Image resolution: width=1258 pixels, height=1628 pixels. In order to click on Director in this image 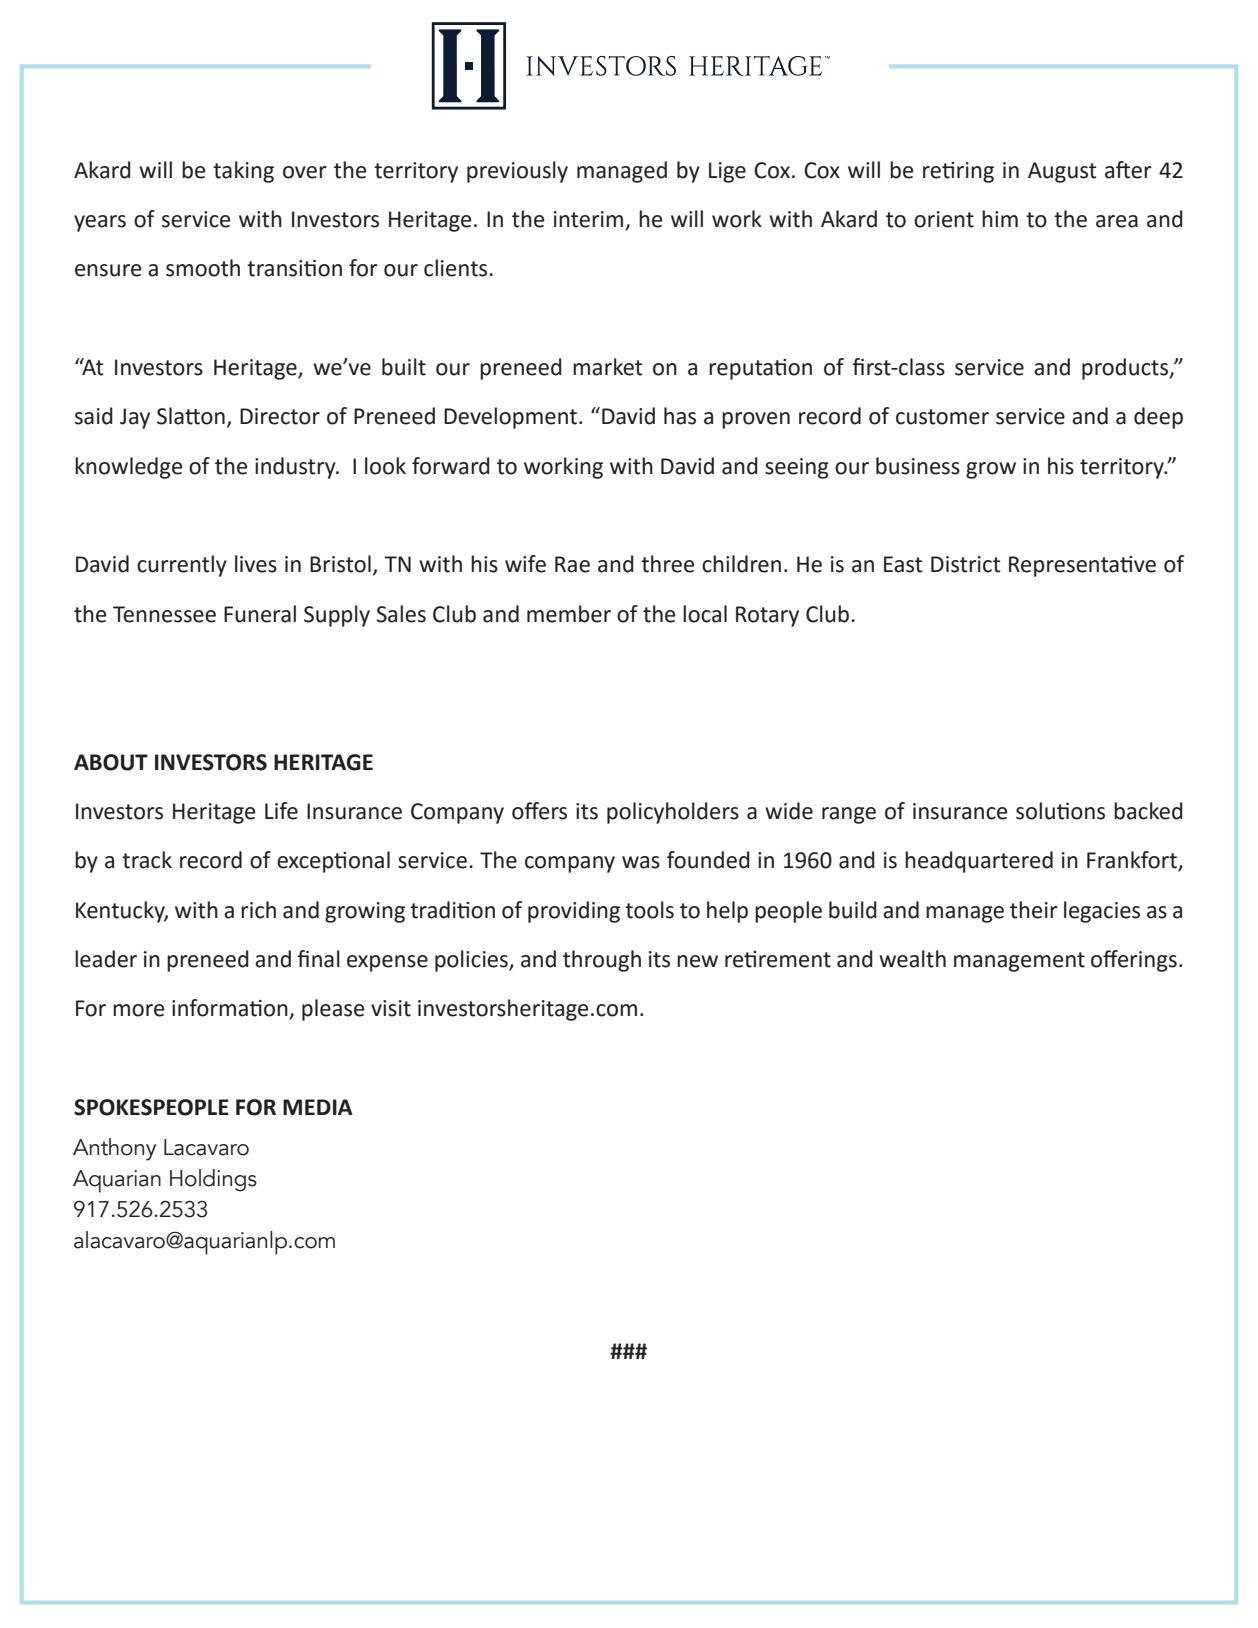, I will do `click(280, 416)`.
